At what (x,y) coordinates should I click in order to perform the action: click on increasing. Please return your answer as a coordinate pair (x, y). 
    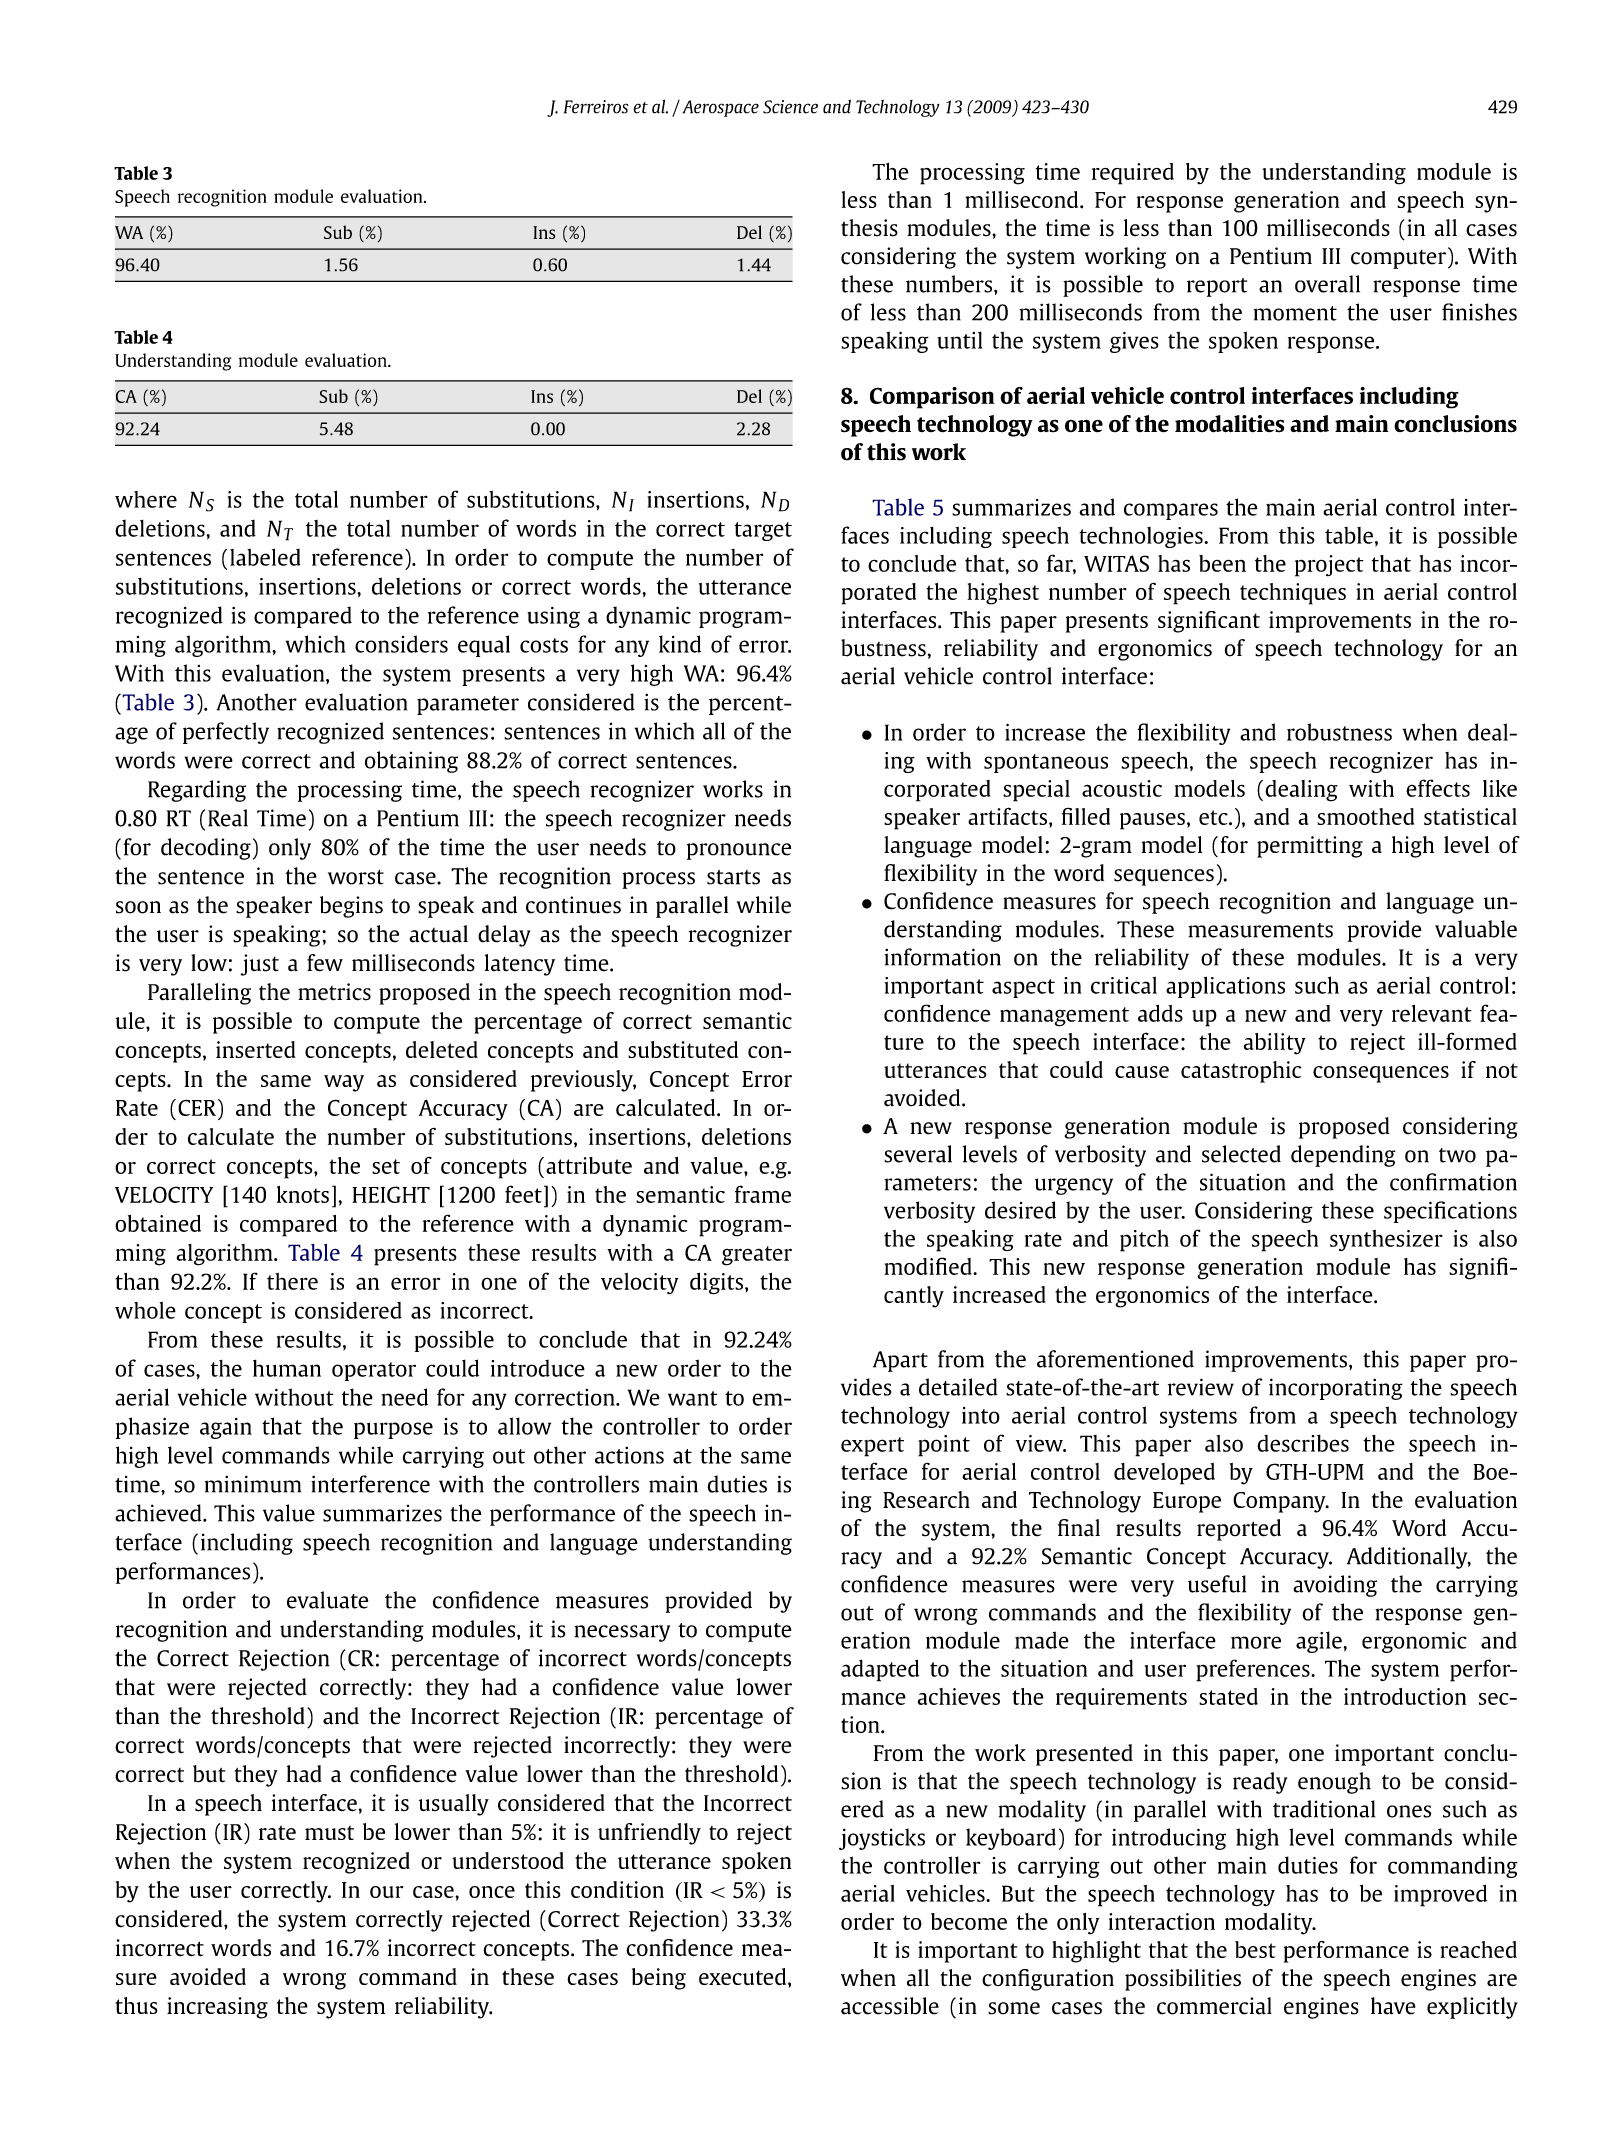
    Looking at the image, I should click on (217, 2008).
